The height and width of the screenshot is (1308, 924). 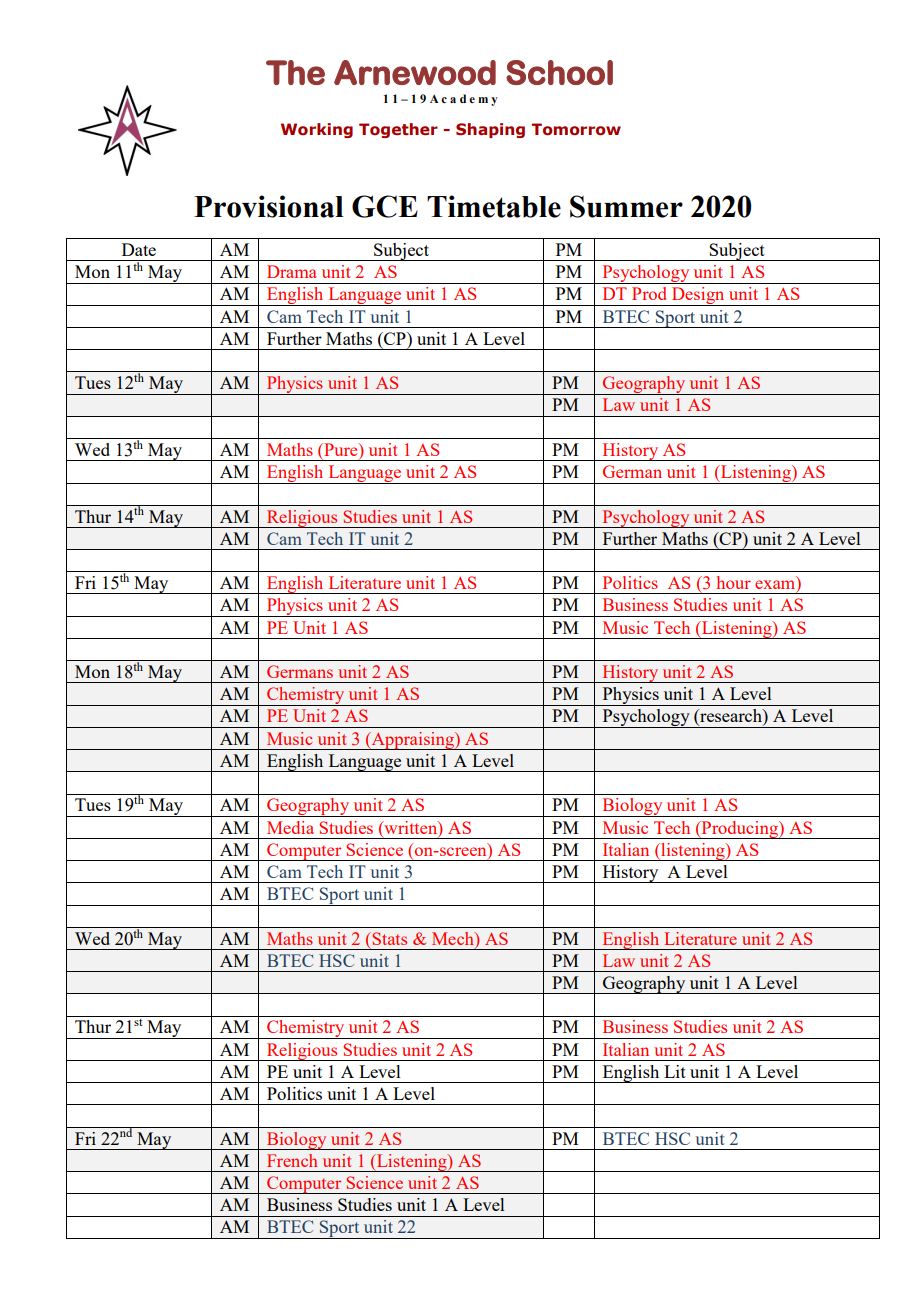 I want to click on French, so click(x=292, y=1160).
